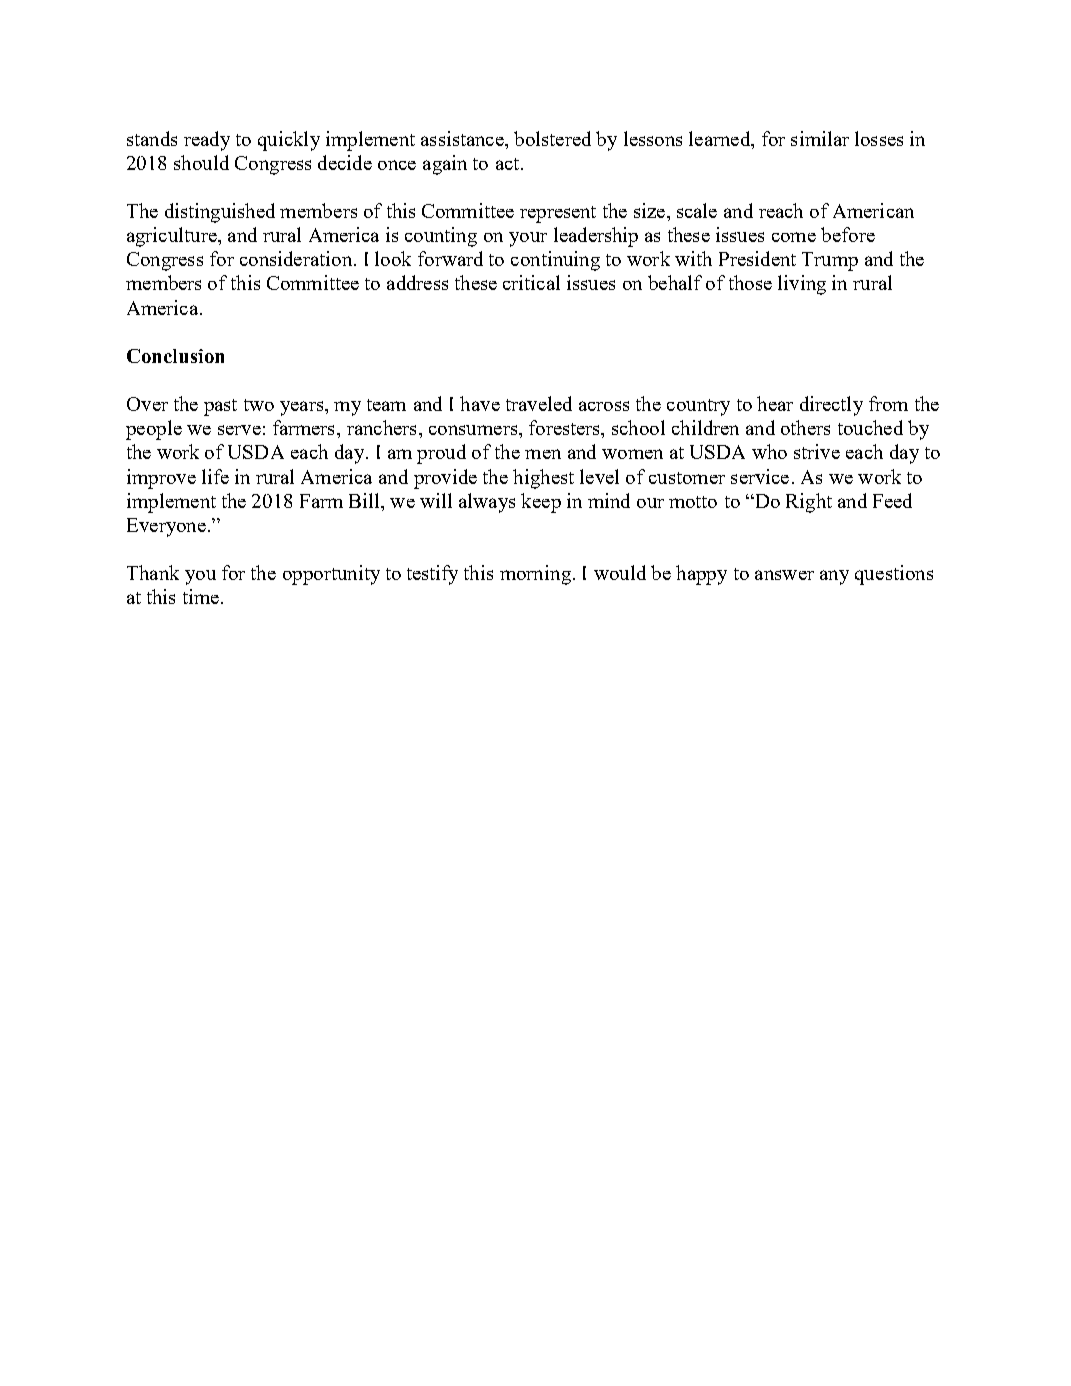 The width and height of the page is (1071, 1386). What do you see at coordinates (474, 430) in the page?
I see `consumers` at bounding box center [474, 430].
